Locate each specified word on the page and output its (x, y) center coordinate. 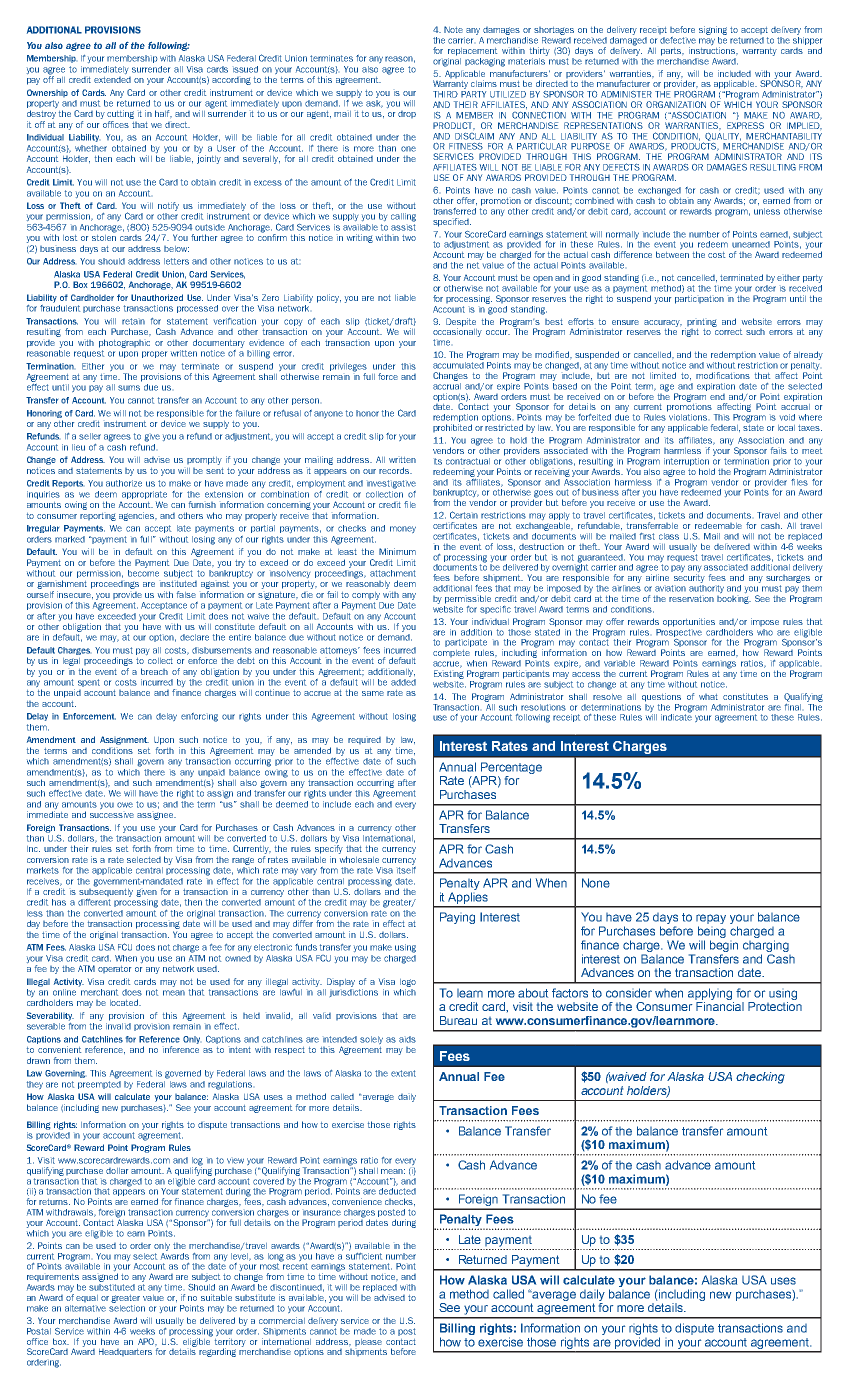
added (403, 681)
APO (147, 1341)
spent (89, 683)
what (708, 697)
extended (112, 80)
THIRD (445, 94)
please (368, 1342)
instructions (713, 50)
